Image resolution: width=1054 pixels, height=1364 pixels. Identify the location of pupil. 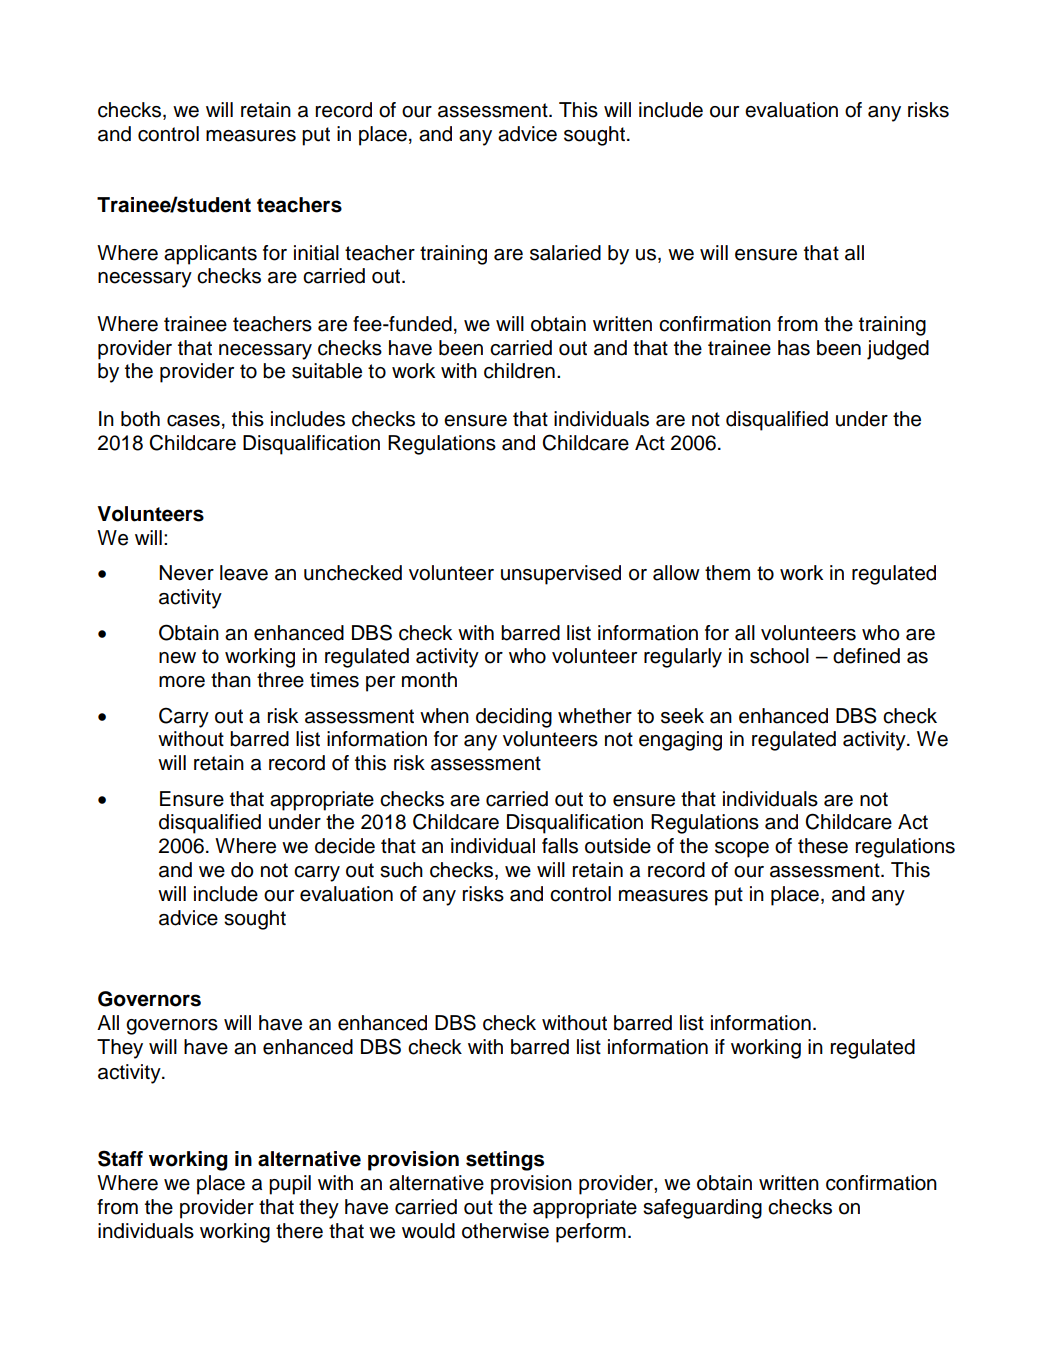
(290, 1185).
